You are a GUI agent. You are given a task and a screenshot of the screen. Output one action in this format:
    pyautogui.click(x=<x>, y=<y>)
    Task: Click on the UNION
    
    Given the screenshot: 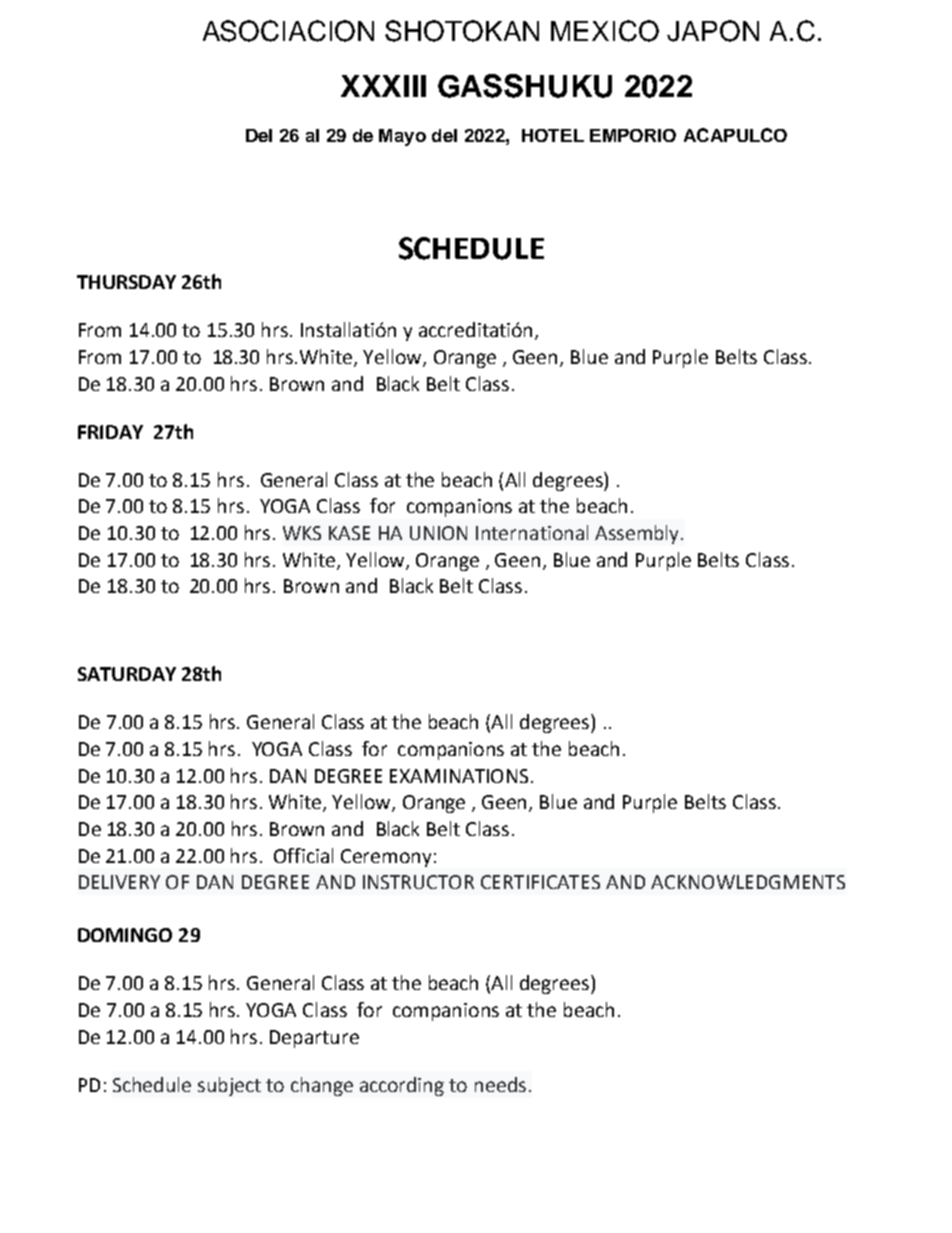 What is the action you would take?
    pyautogui.click(x=438, y=533)
